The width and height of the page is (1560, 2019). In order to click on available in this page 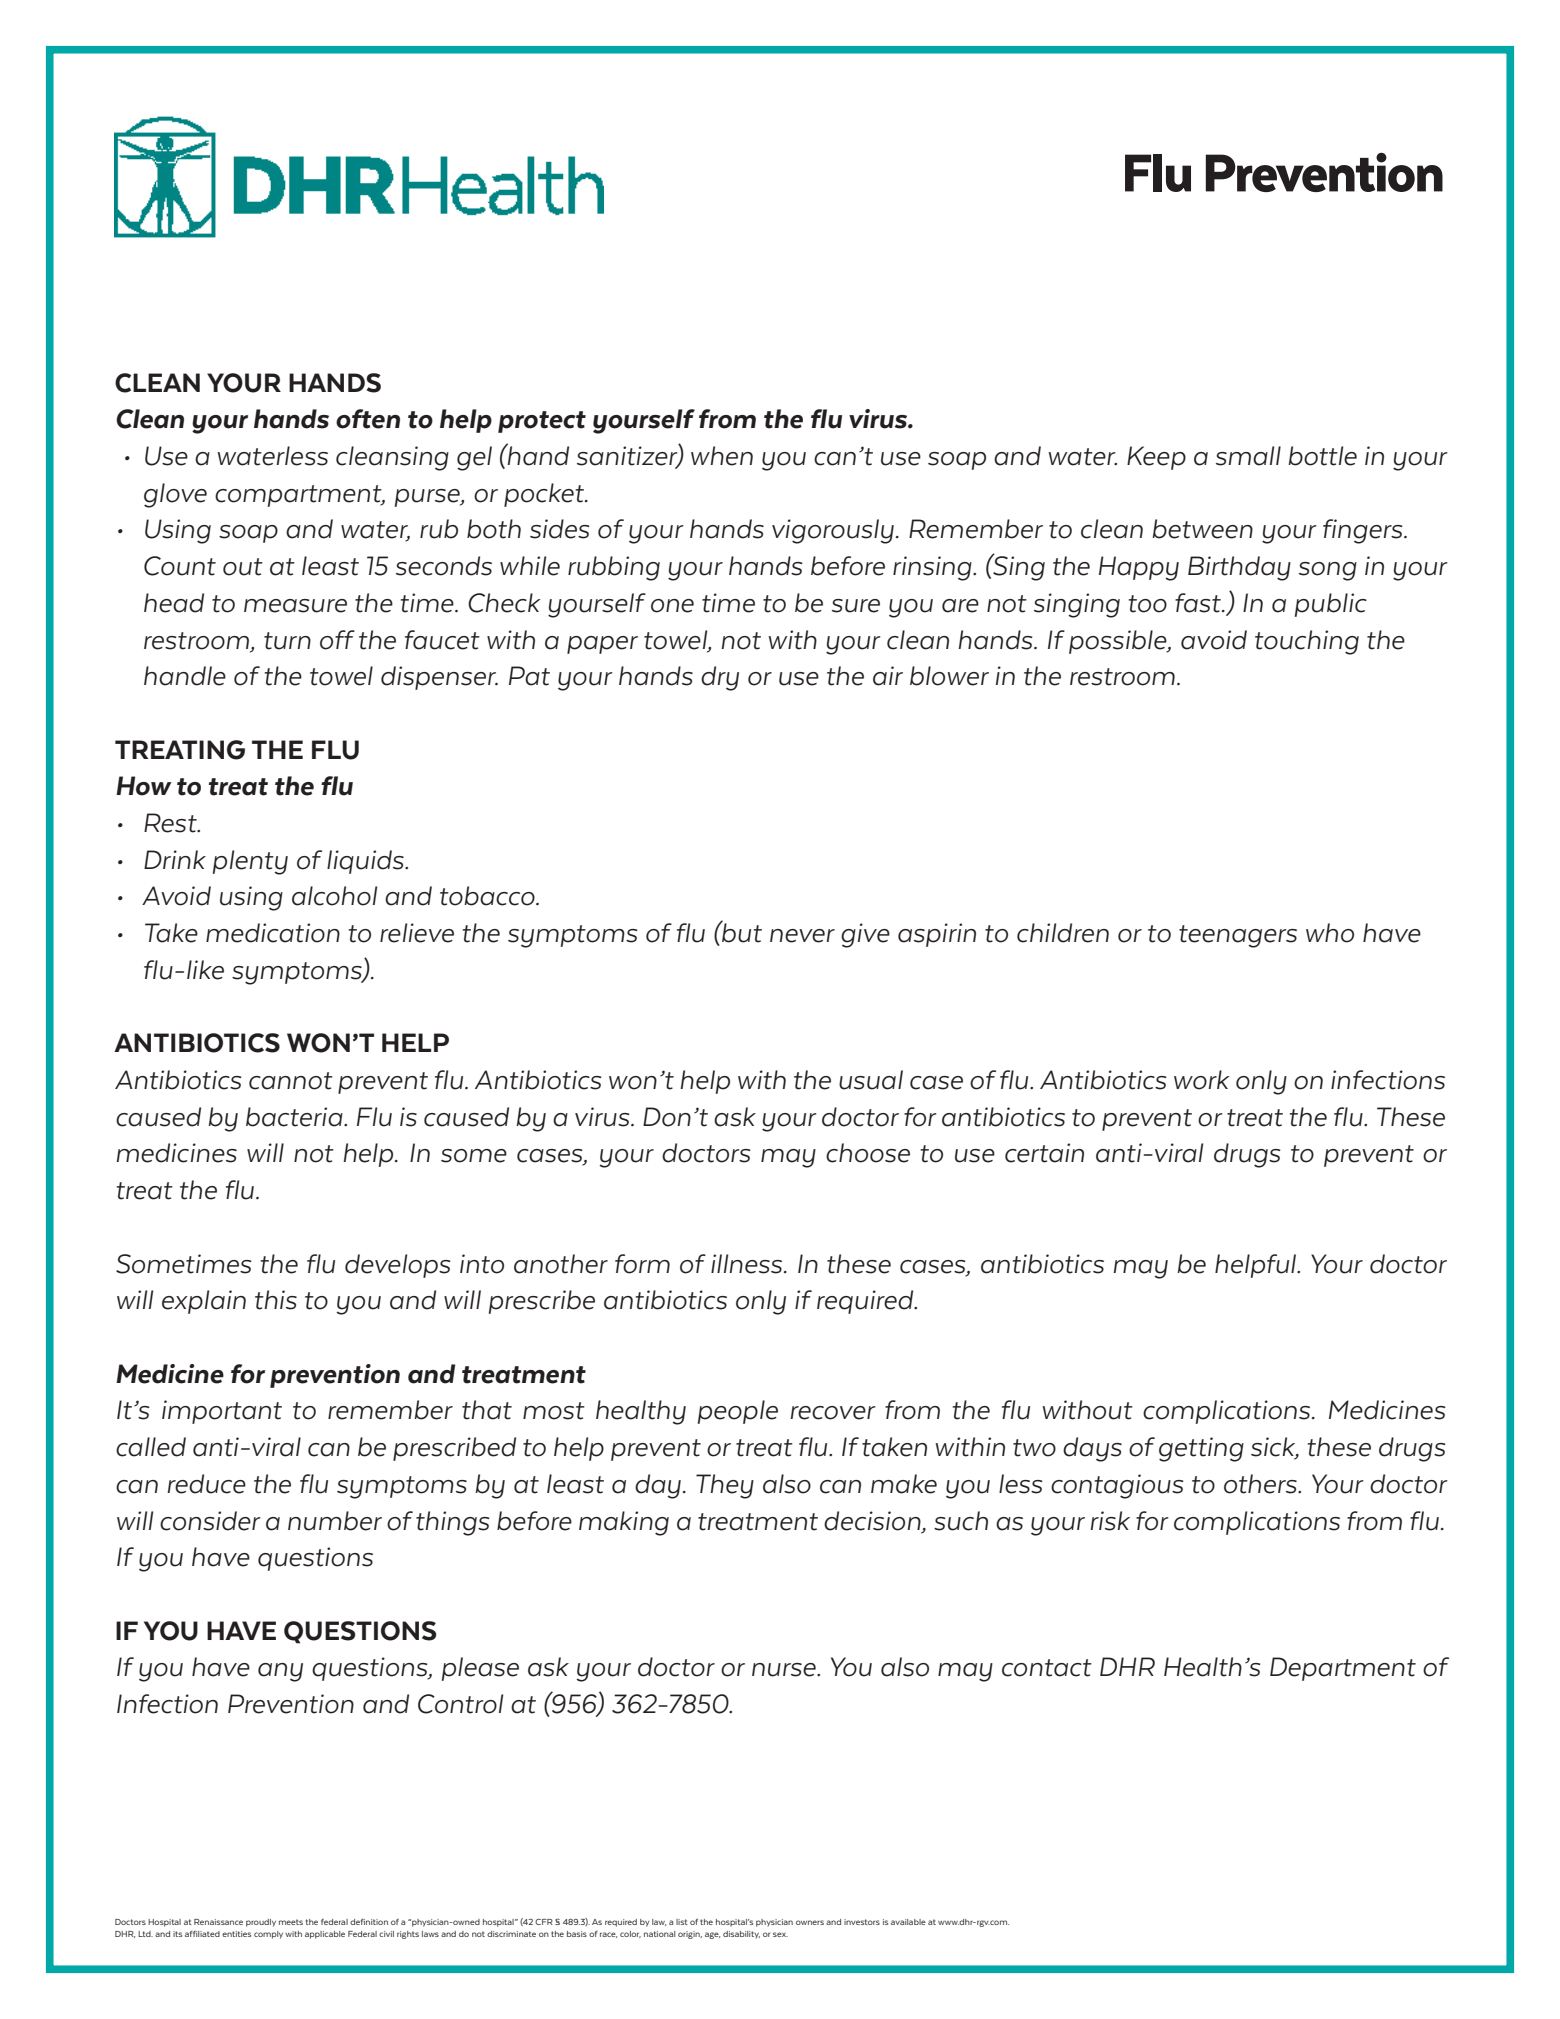, I will do `click(908, 1922)`.
